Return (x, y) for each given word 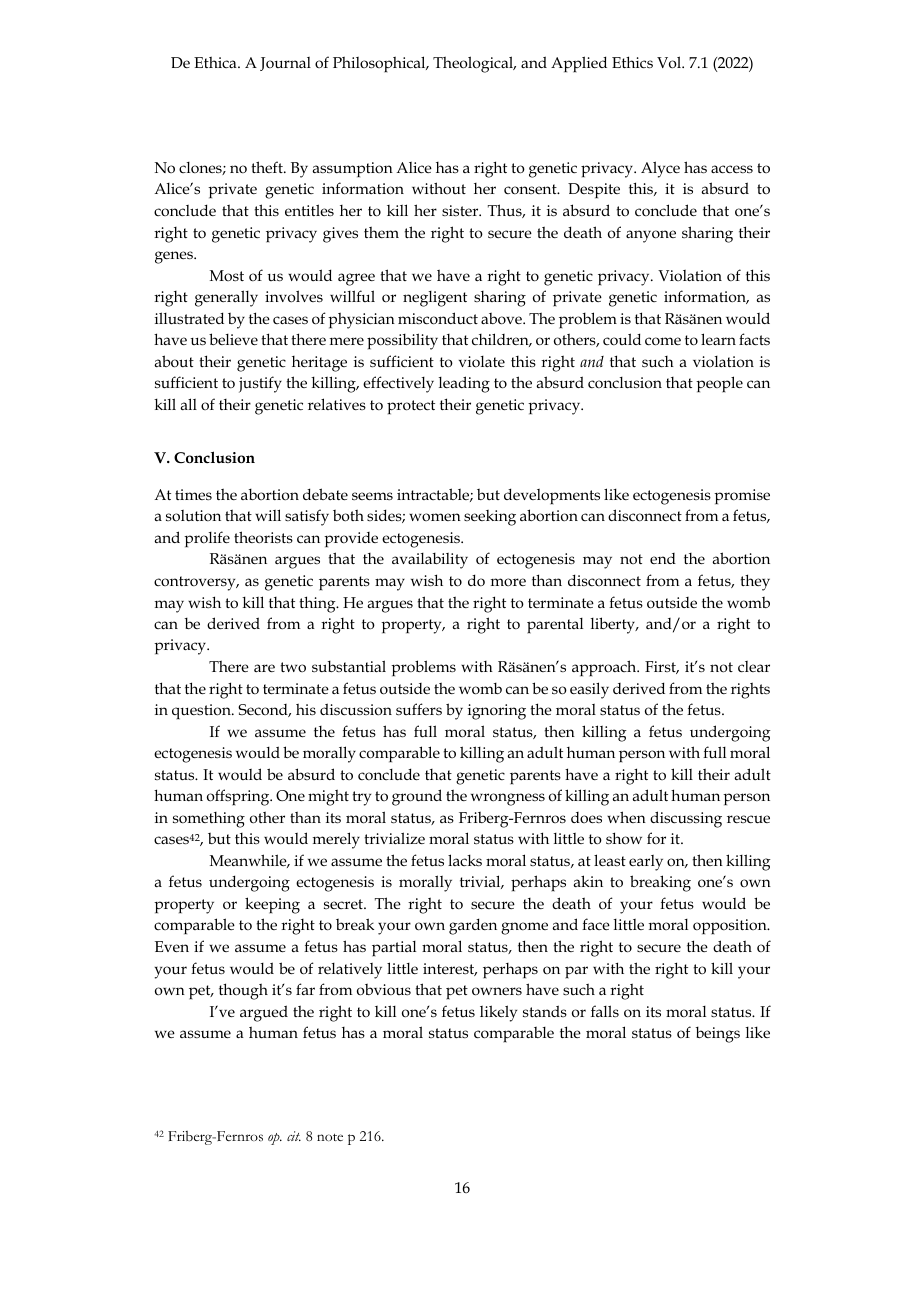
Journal (285, 64)
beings (718, 1034)
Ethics (632, 62)
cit (294, 1136)
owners (497, 991)
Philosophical (380, 64)
